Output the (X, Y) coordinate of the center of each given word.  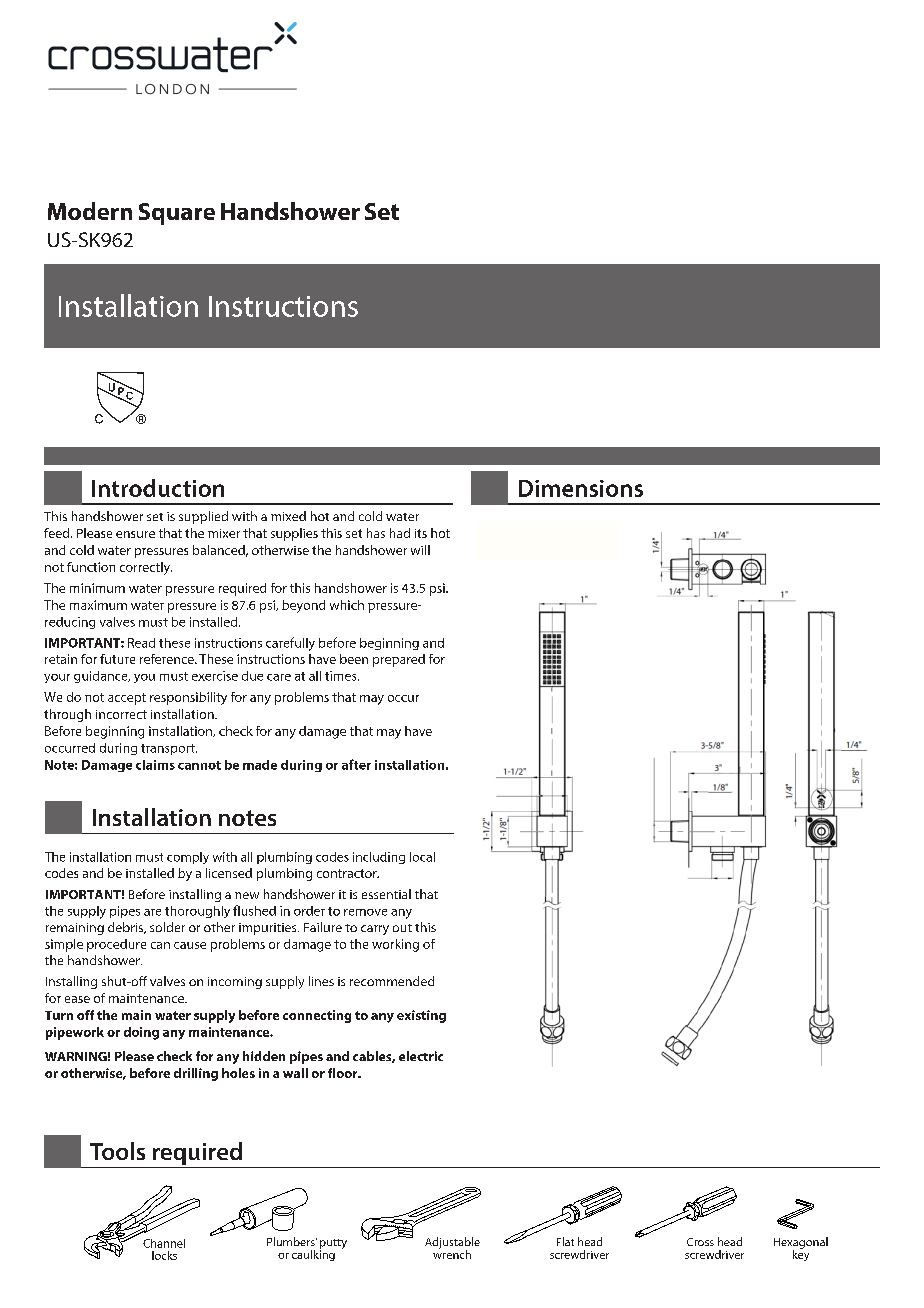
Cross (700, 1242)
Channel (164, 1243)
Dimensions (581, 488)
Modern (90, 211)
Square (177, 214)
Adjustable (452, 1244)
